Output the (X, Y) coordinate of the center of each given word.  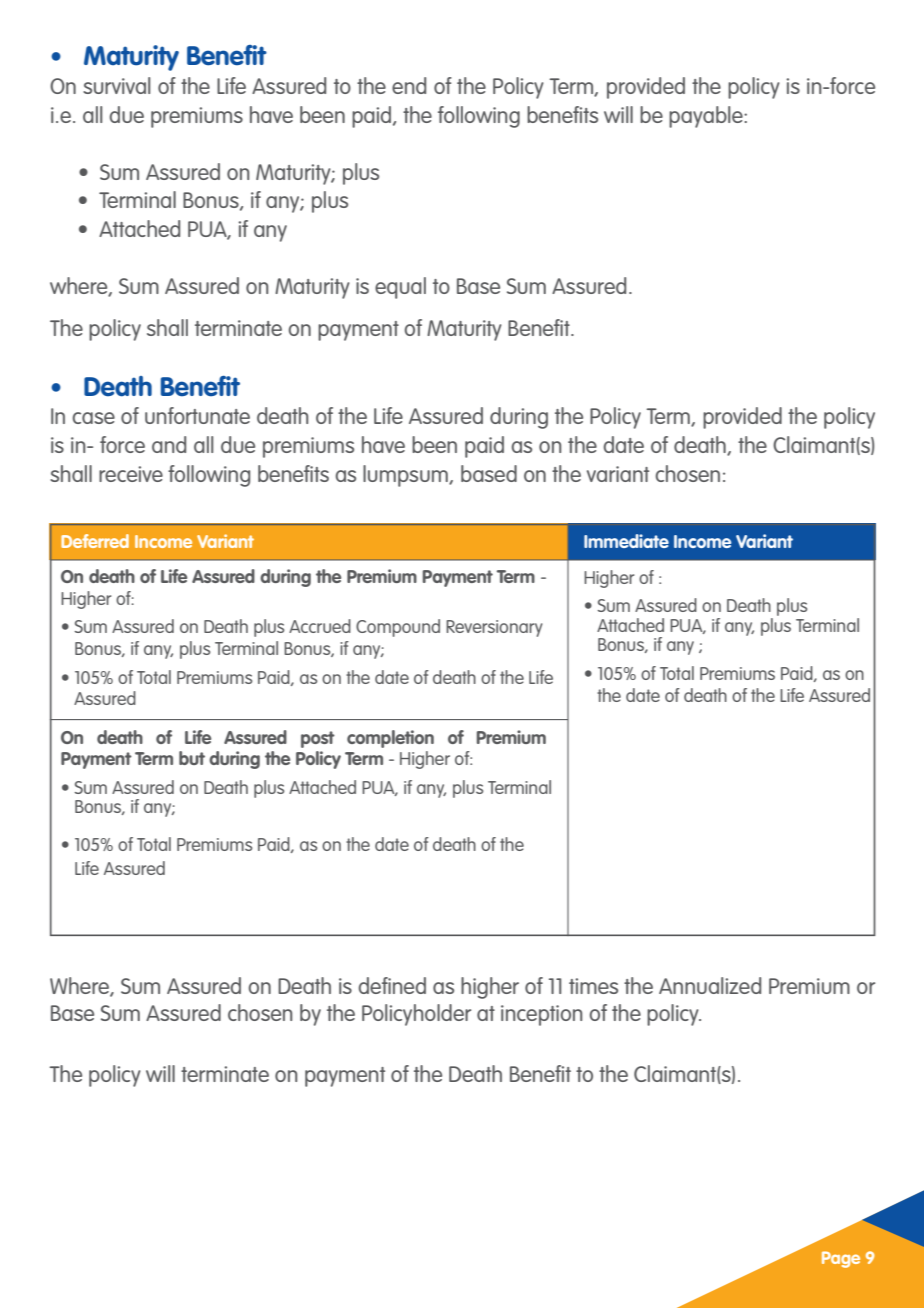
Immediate (626, 541)
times (593, 986)
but (192, 758)
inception (542, 1015)
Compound (398, 628)
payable (707, 117)
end (409, 85)
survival (117, 85)
